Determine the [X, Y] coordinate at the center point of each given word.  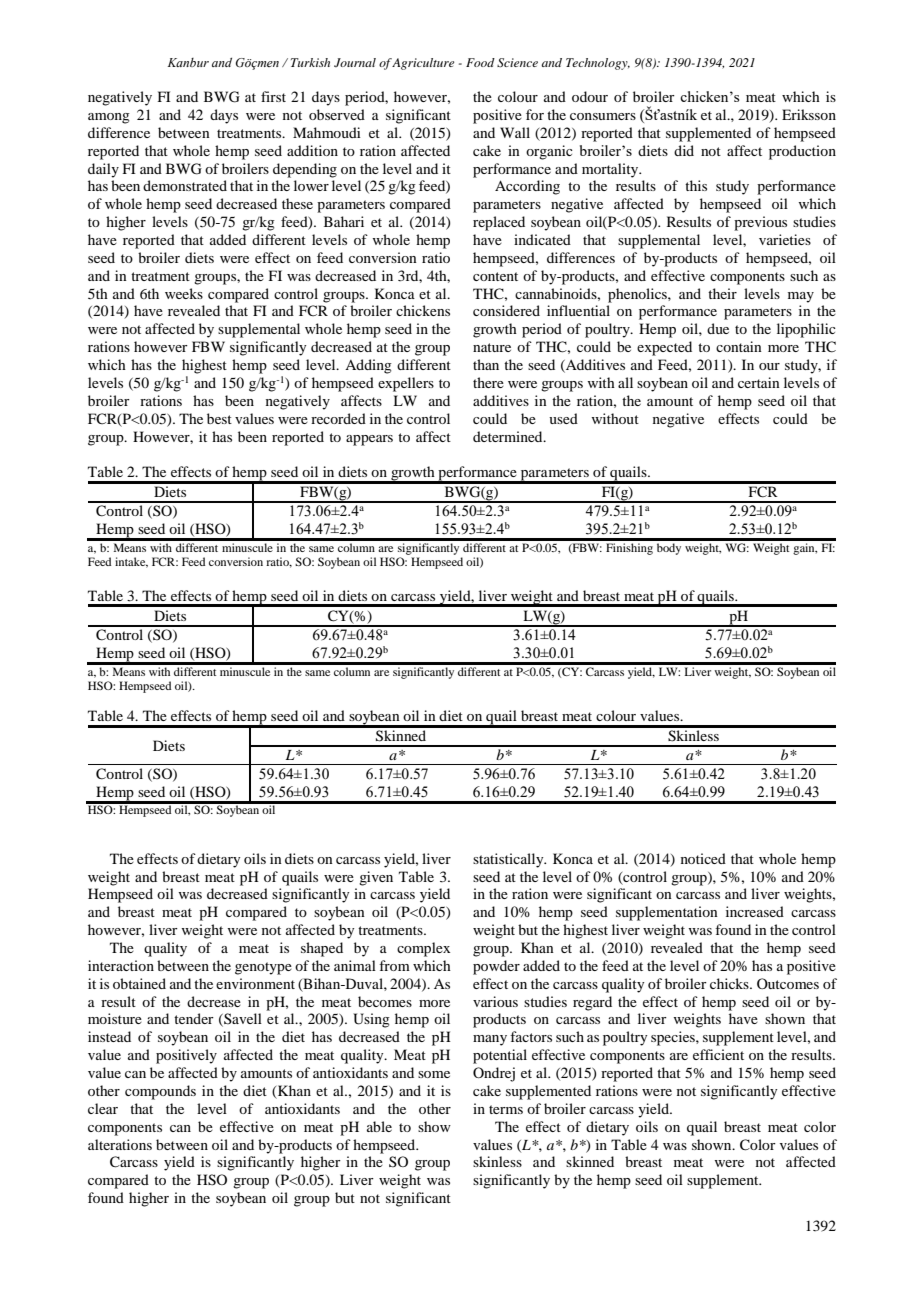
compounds [160, 1092]
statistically [509, 860]
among [109, 118]
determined [509, 436]
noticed [703, 858]
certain [759, 382]
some [434, 1074]
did [684, 150]
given [376, 878]
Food [480, 62]
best [219, 418]
